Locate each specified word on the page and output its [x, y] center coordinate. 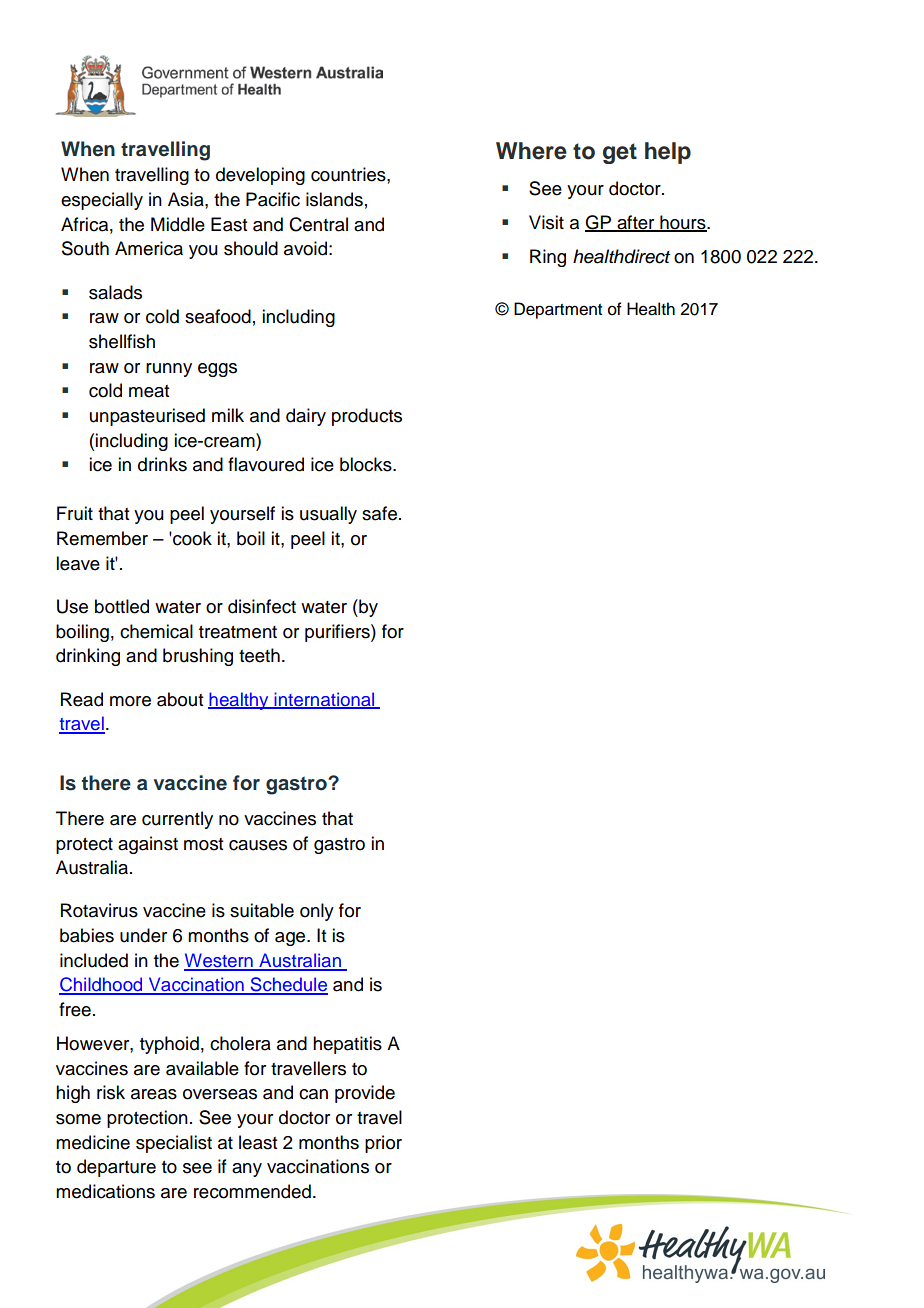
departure [116, 1168]
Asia [187, 199]
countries [349, 174]
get [620, 153]
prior [383, 1144]
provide [365, 1094]
